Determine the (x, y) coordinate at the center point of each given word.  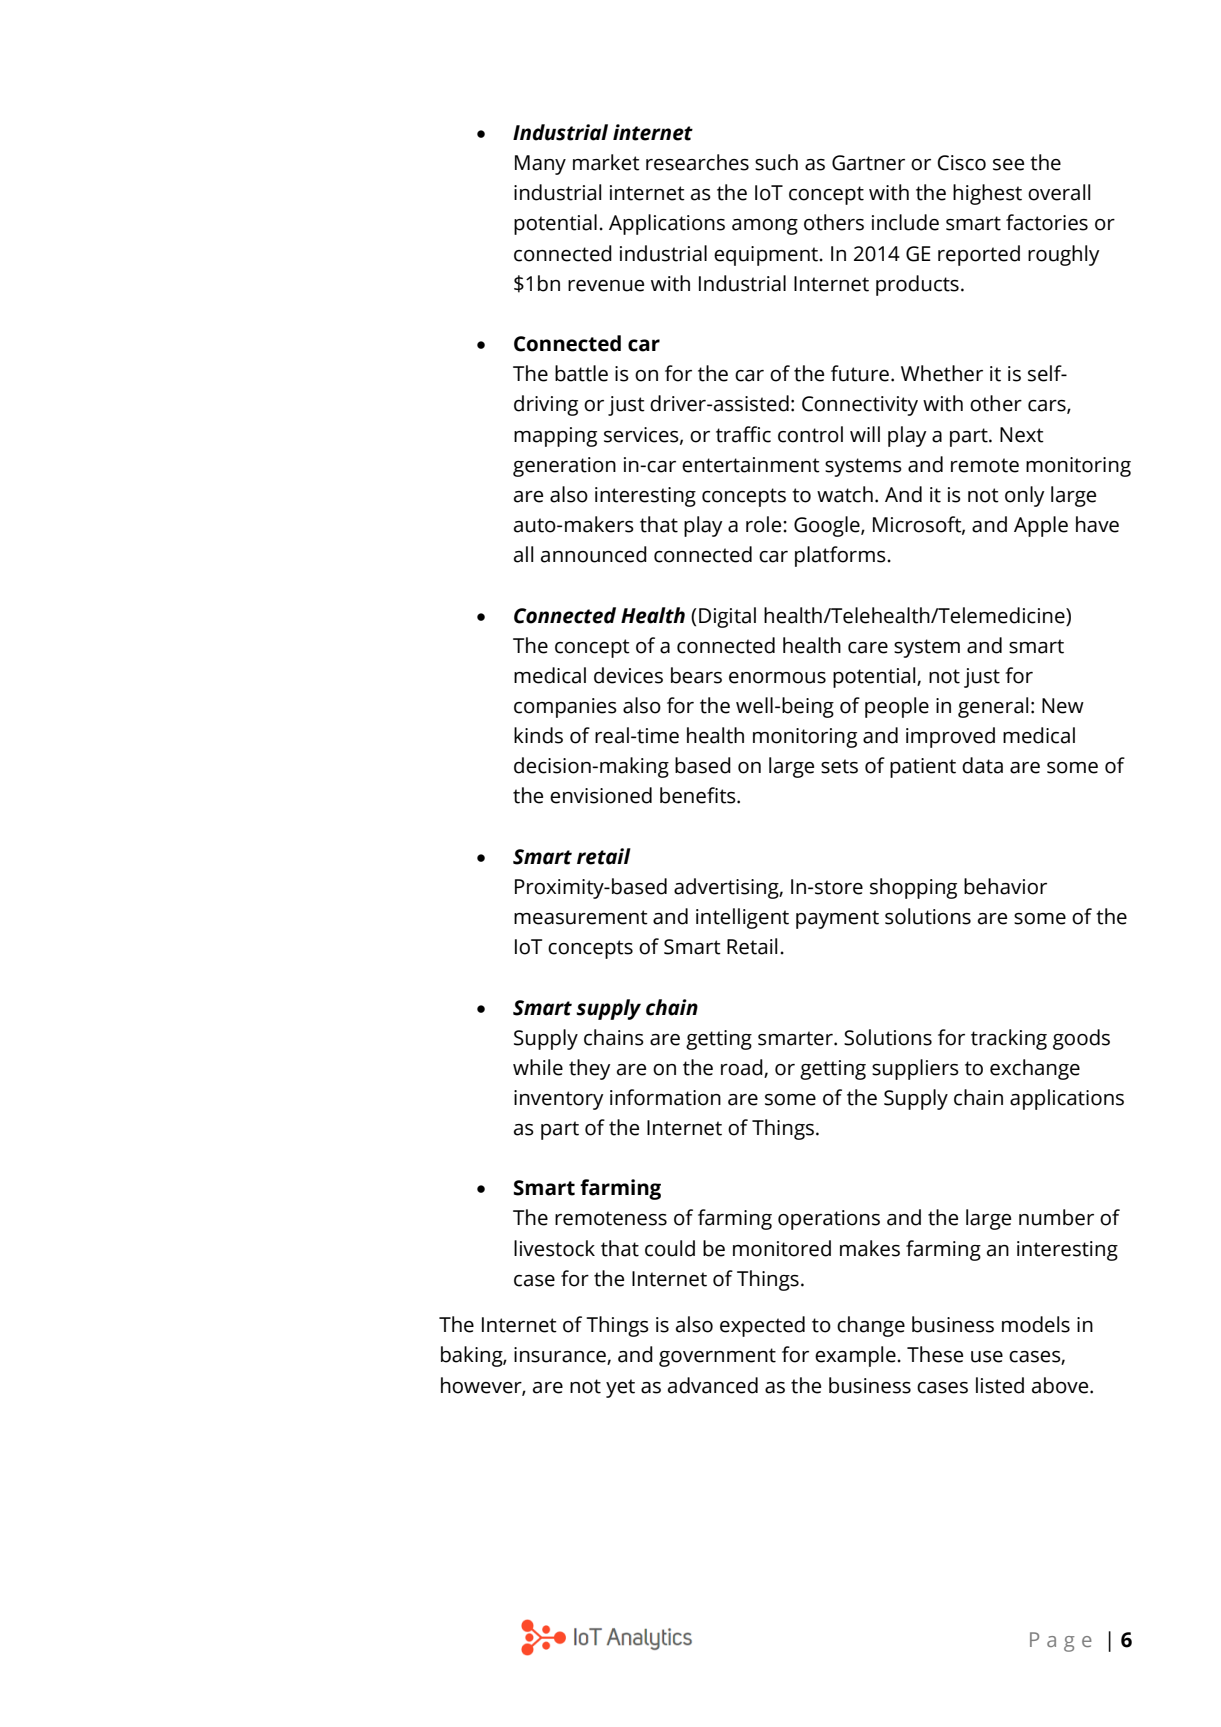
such (776, 162)
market (606, 162)
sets (839, 766)
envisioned (601, 795)
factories (1047, 222)
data (982, 765)
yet (620, 1388)
